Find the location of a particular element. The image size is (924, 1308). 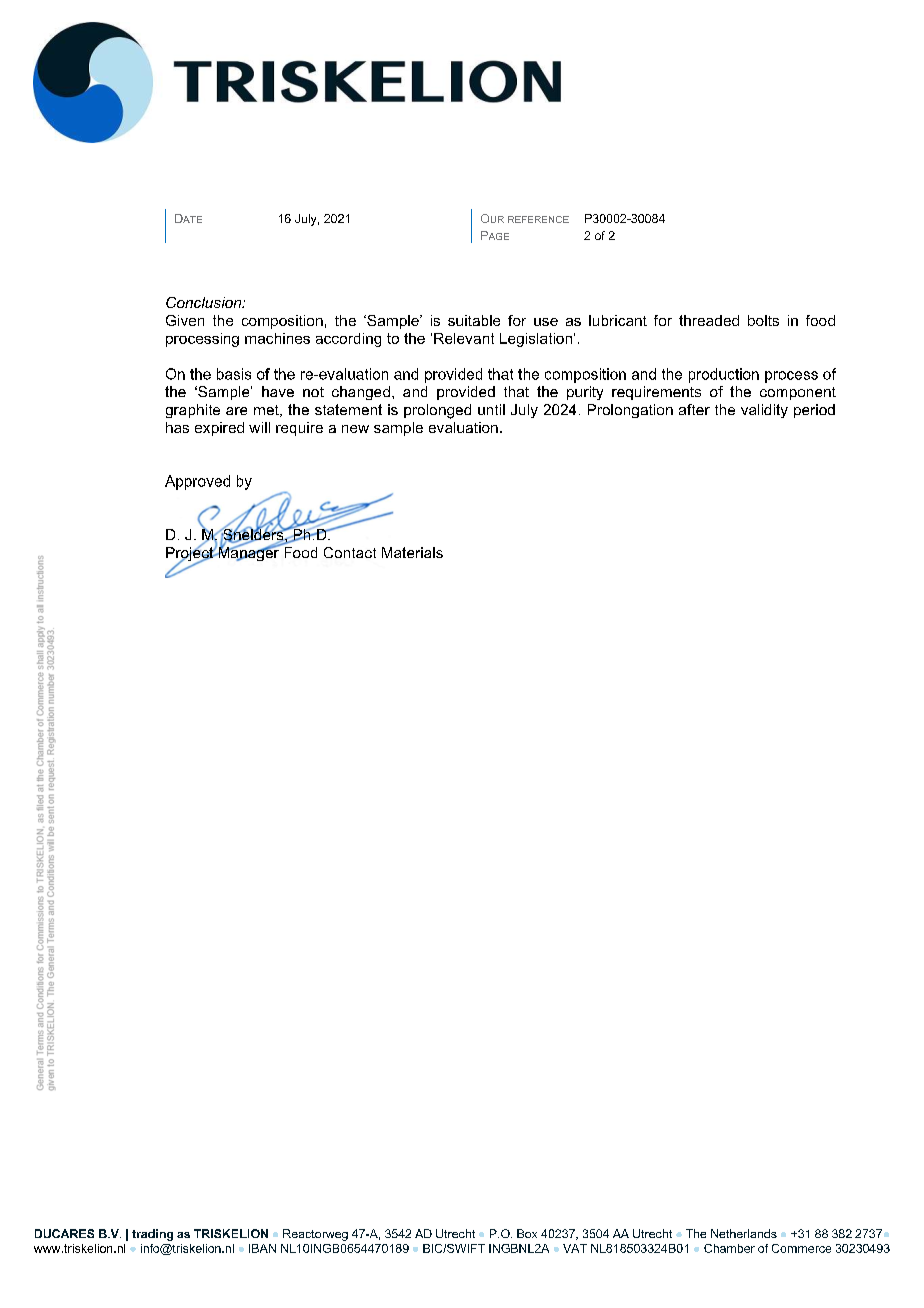

validity is located at coordinates (764, 411).
